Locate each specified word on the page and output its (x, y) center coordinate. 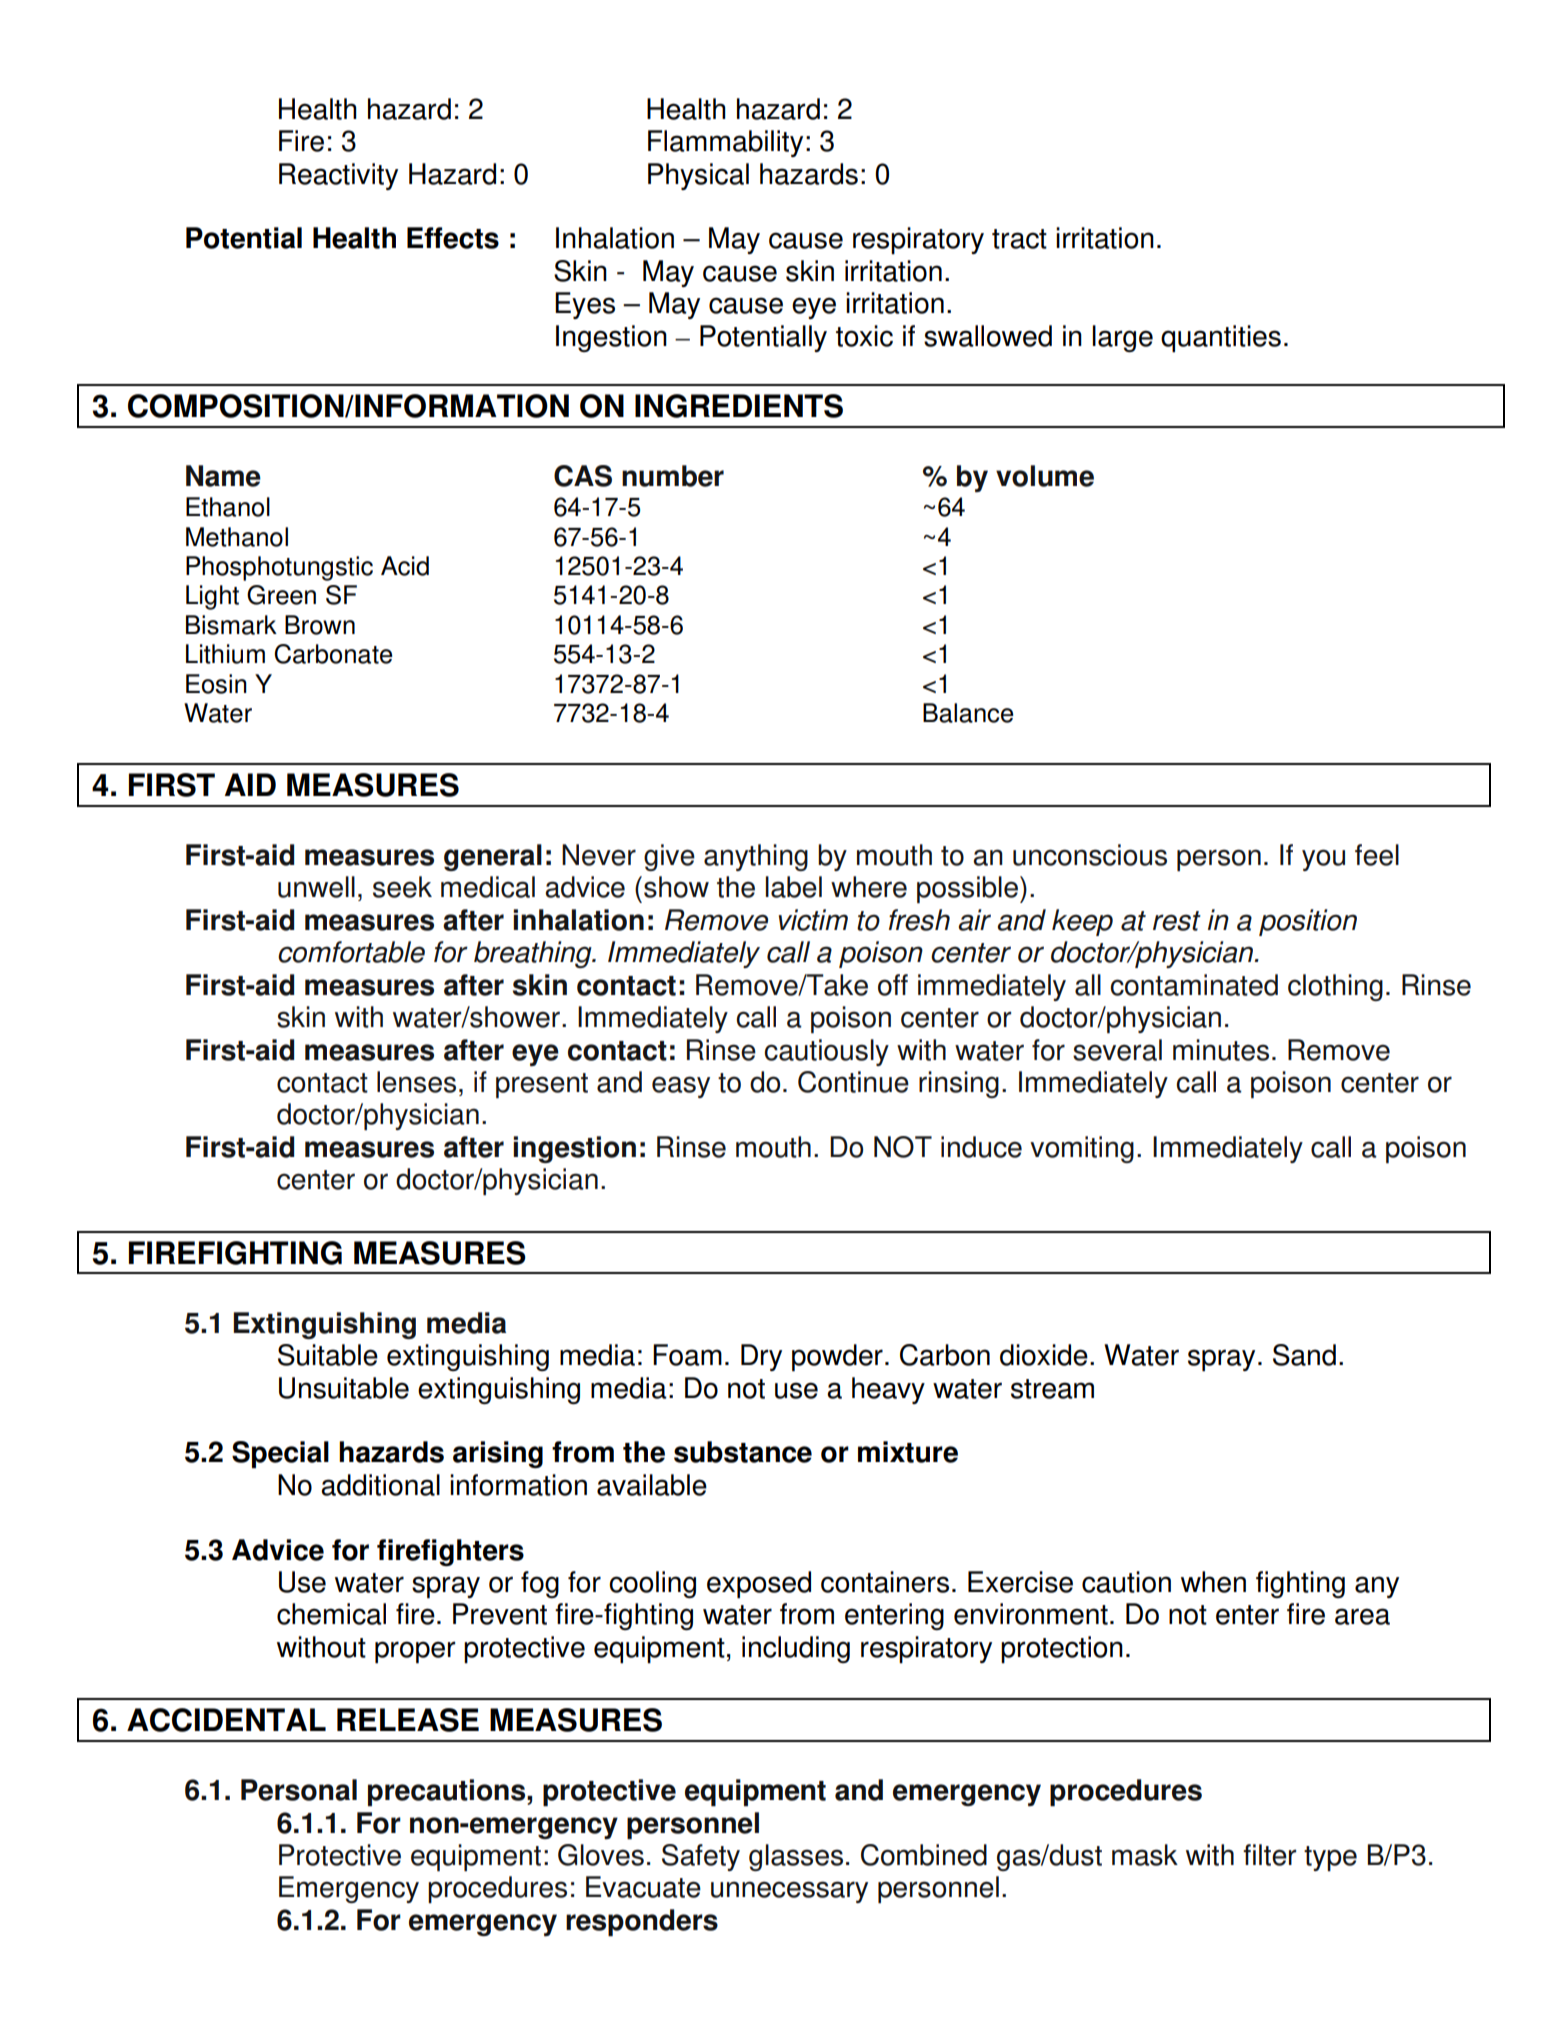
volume (1045, 476)
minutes (1221, 1050)
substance (743, 1452)
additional (380, 1485)
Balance (968, 713)
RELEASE (408, 1720)
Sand (1304, 1355)
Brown (320, 625)
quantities (1221, 339)
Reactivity (338, 176)
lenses (416, 1082)
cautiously (826, 1052)
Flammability (725, 143)
